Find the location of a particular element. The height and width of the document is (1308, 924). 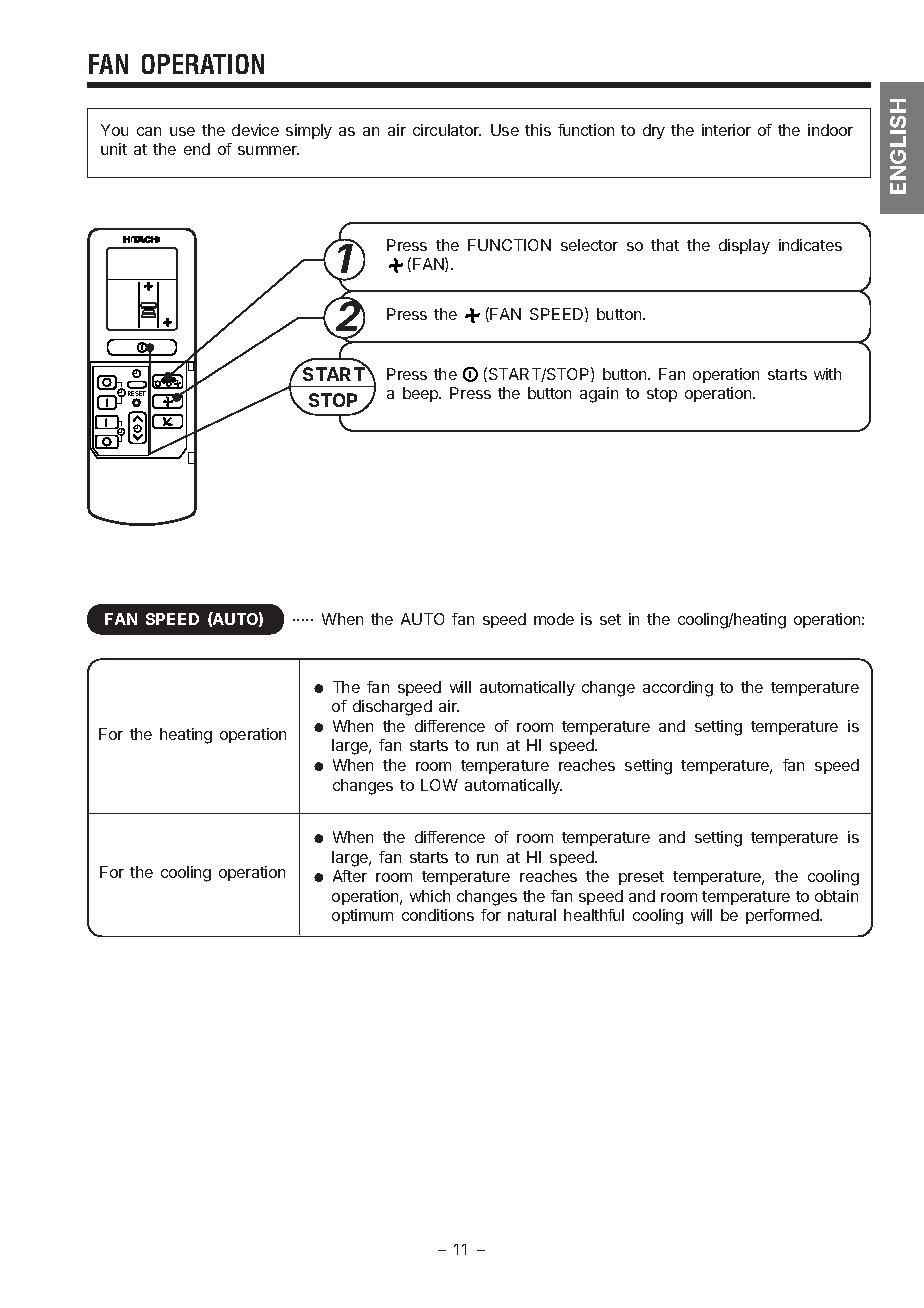

LOW is located at coordinates (439, 785).
